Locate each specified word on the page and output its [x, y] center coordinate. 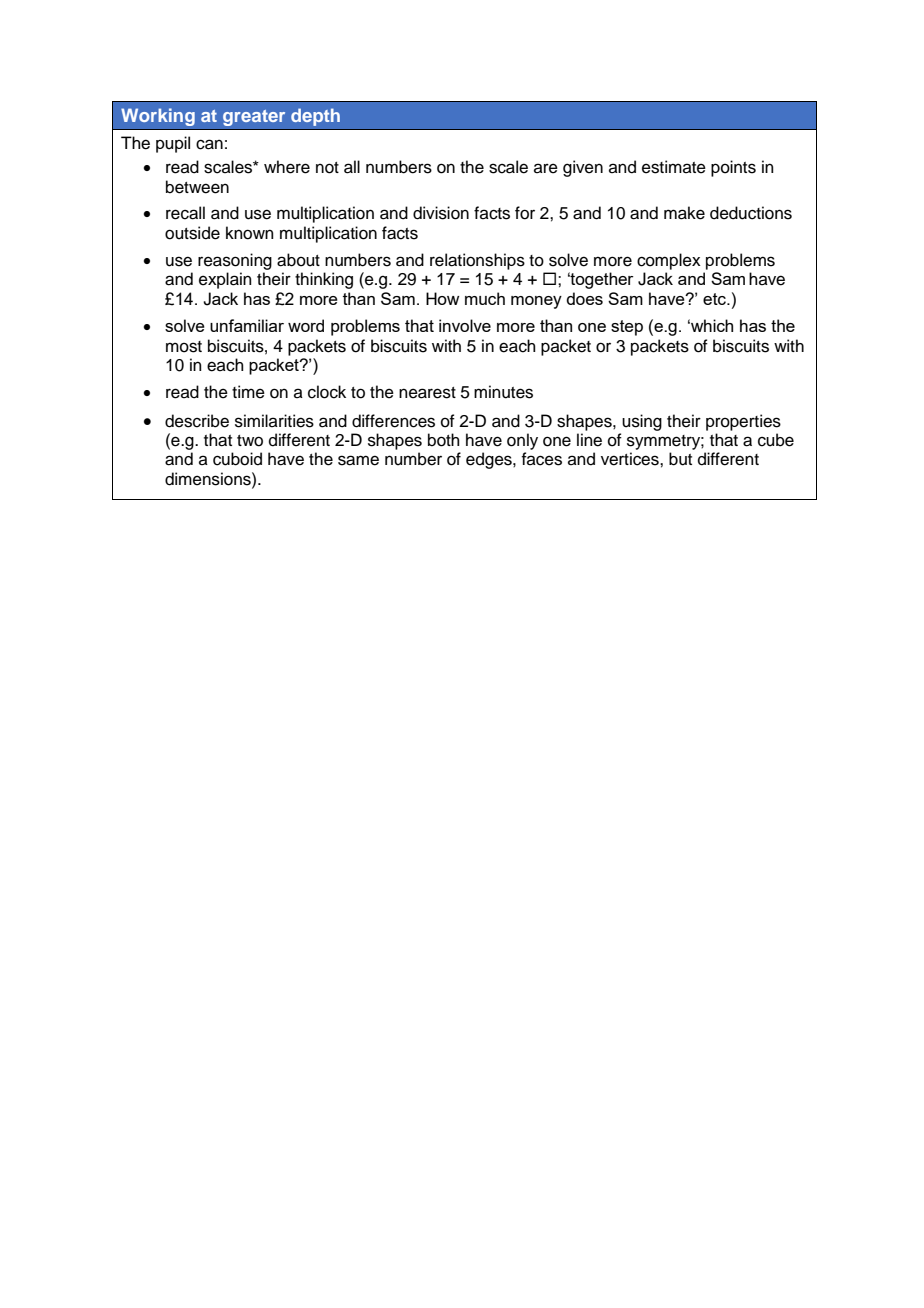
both [444, 440]
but [680, 459]
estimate [674, 167]
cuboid [237, 459]
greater [254, 118]
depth [315, 117]
